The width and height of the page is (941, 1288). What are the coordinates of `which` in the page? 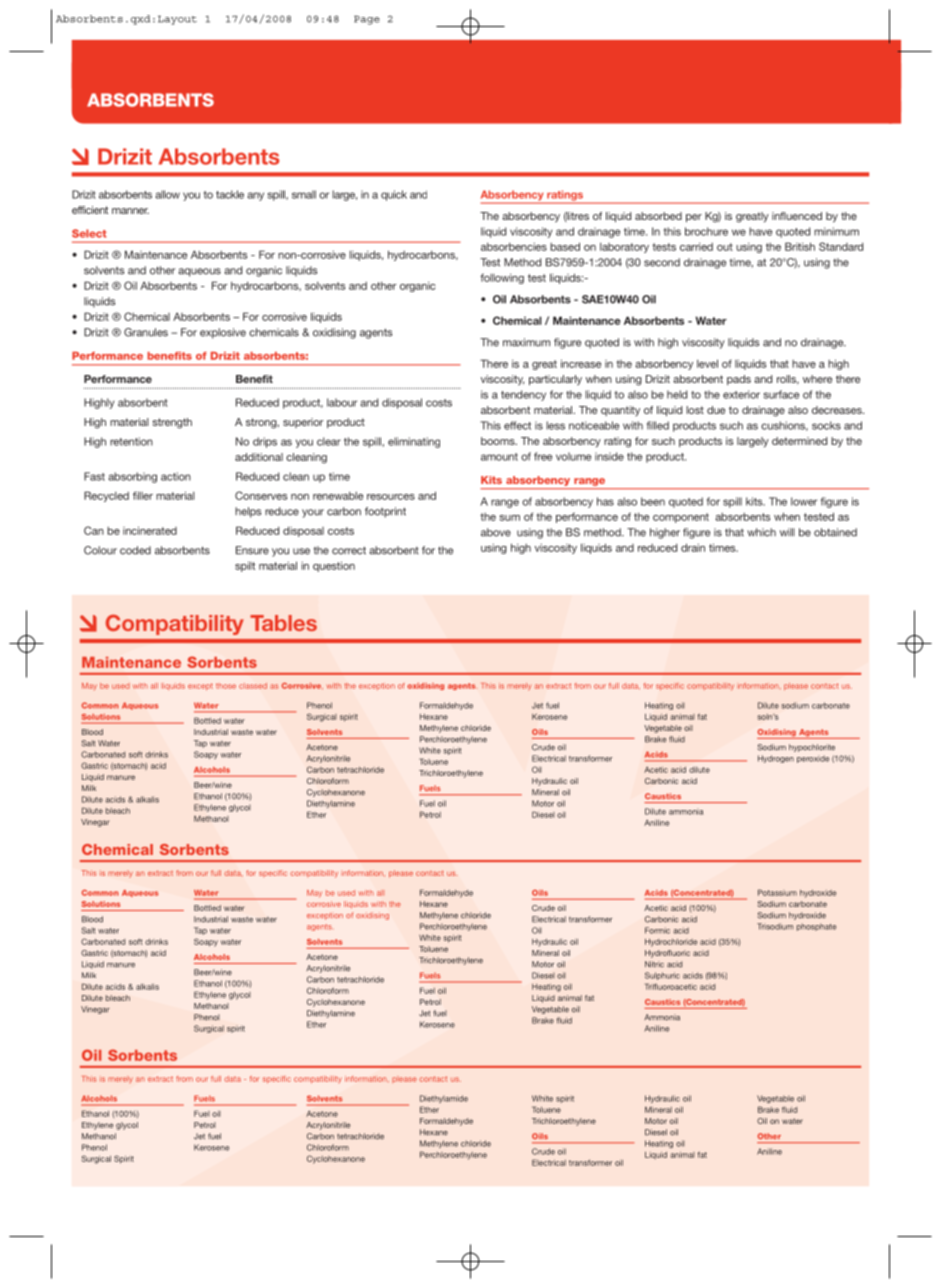 It's located at (761, 532).
